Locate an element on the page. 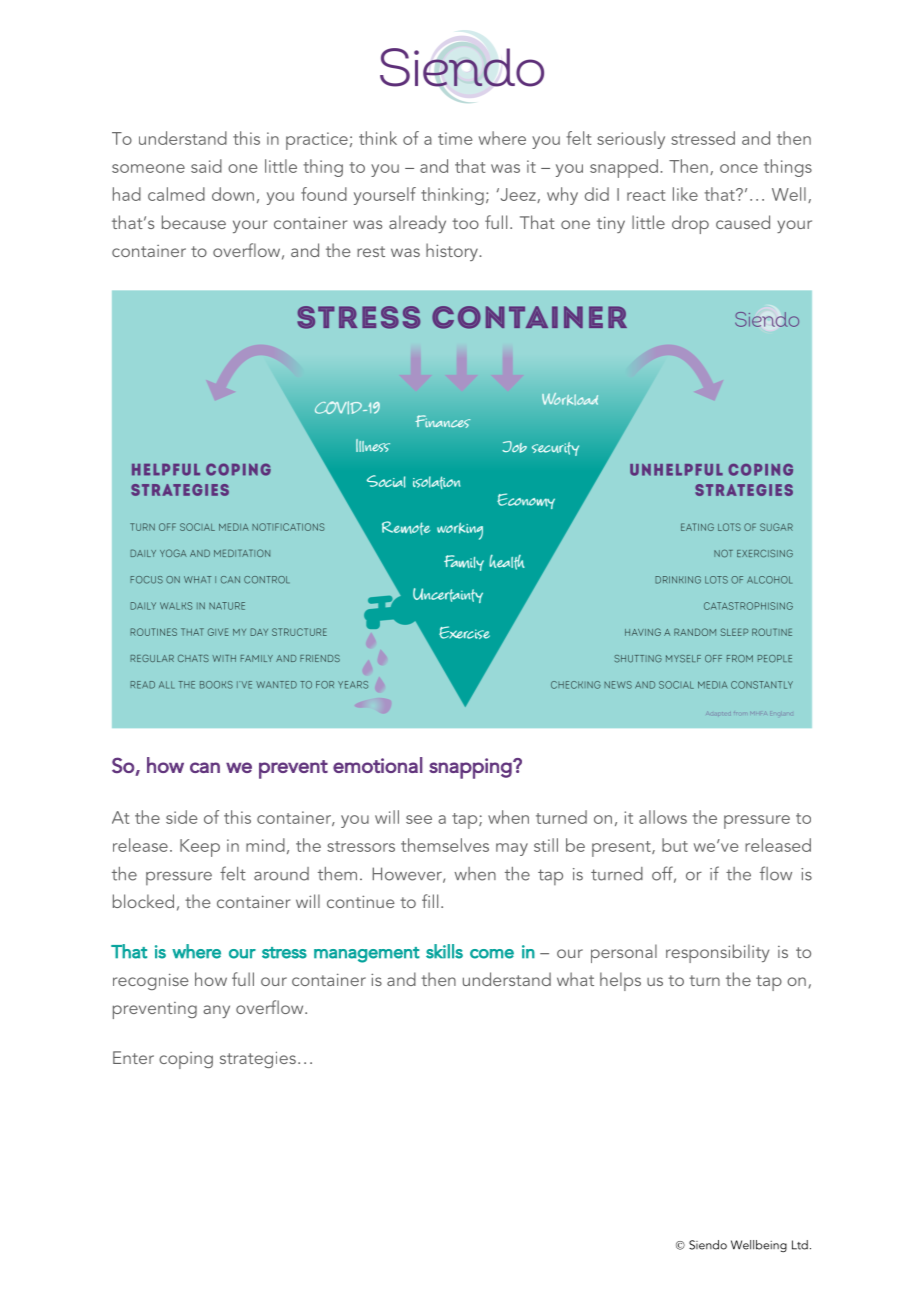 The width and height of the document is (924, 1308). can is located at coordinates (205, 767).
